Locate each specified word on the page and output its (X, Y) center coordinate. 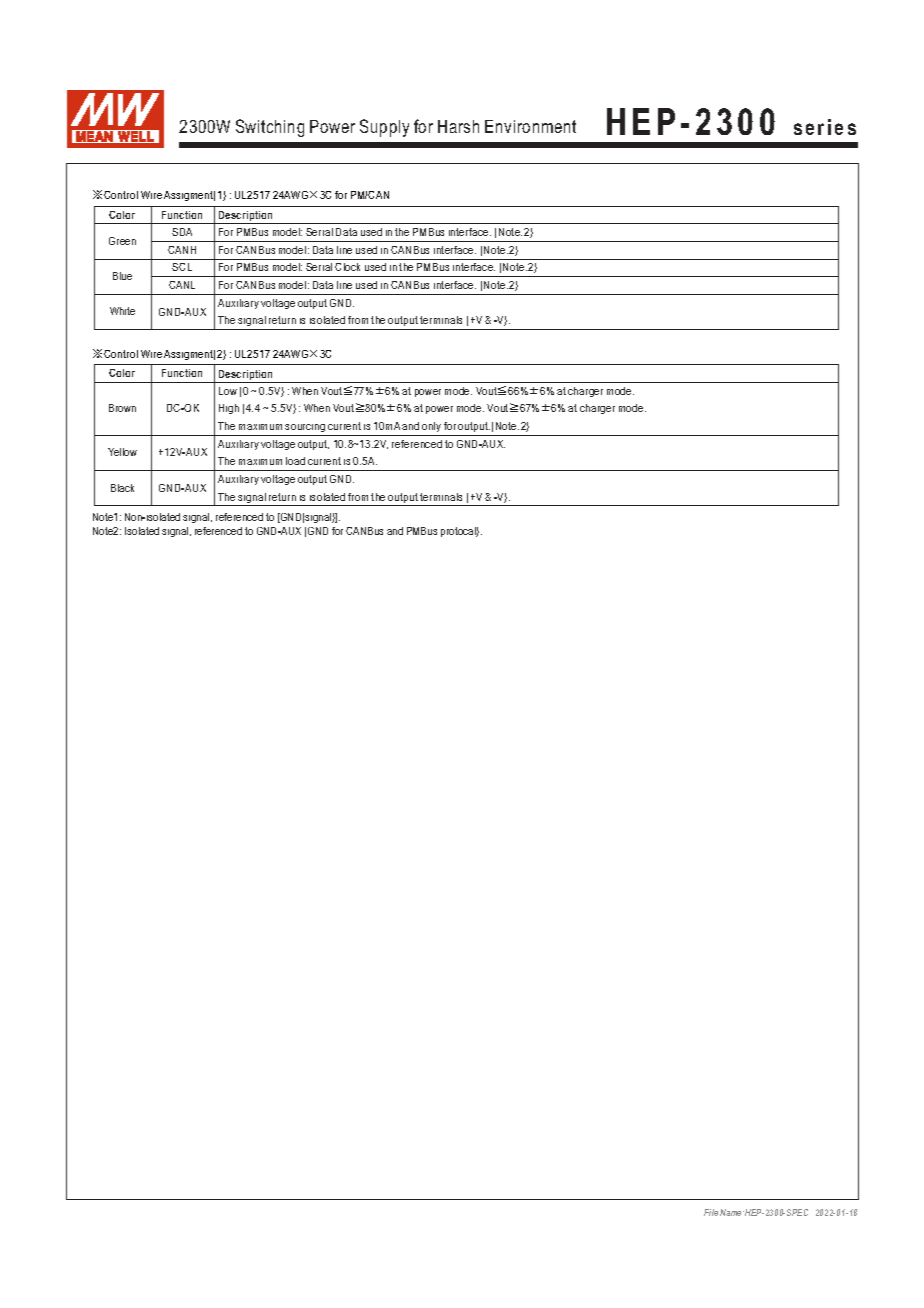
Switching (270, 128)
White (122, 311)
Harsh (458, 126)
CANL (182, 285)
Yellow (122, 452)
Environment (530, 126)
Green (122, 241)
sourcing (305, 428)
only (431, 427)
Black (122, 488)
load (295, 461)
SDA (182, 232)
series (825, 127)
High (229, 409)
